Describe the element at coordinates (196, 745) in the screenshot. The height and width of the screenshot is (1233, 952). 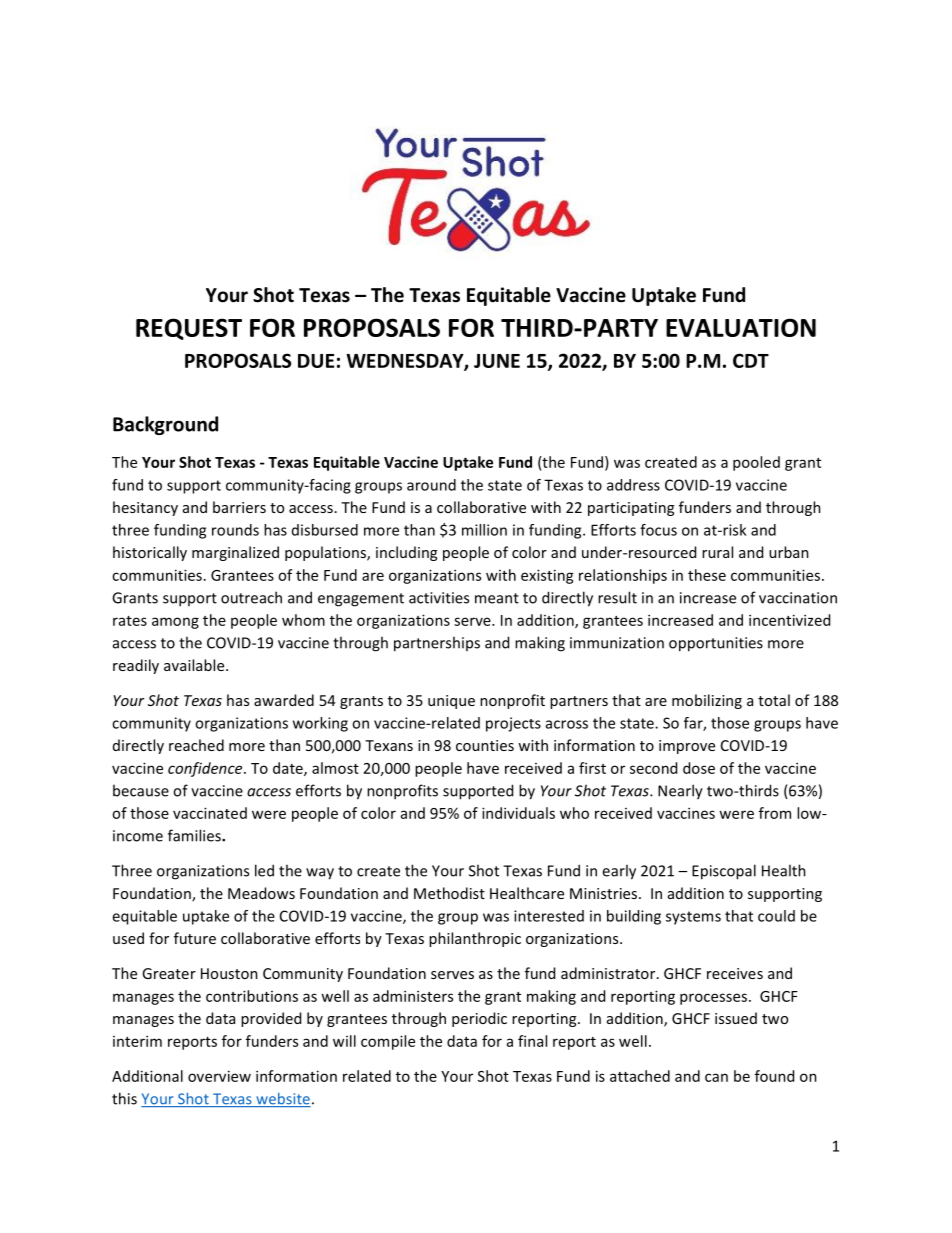
I see `reached` at that location.
